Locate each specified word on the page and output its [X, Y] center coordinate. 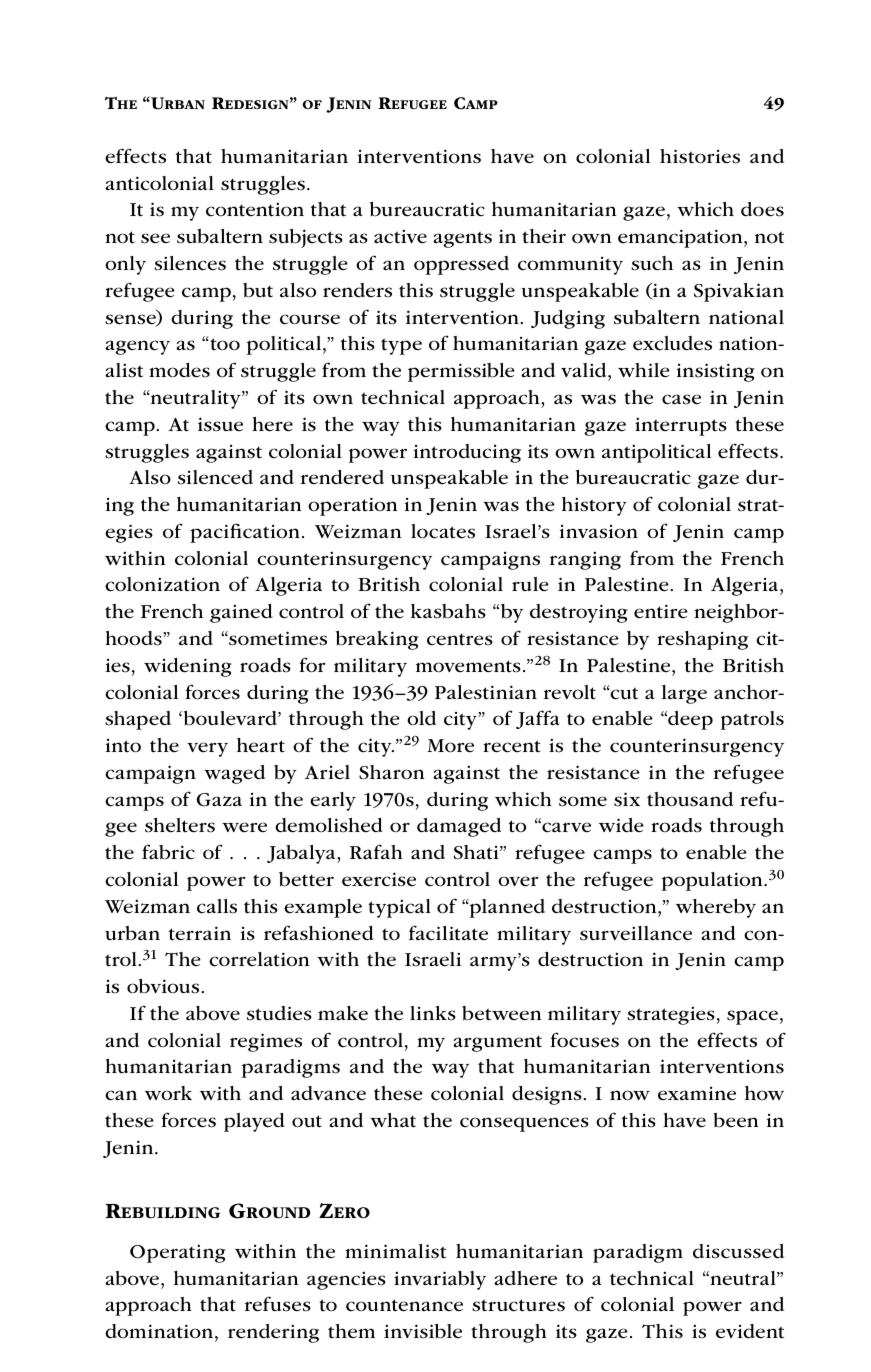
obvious [164, 986]
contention [255, 210]
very [207, 749]
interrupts [681, 427]
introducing [467, 453]
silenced [215, 477]
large [684, 694]
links [433, 1013]
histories [700, 156]
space [752, 1017]
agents [462, 239]
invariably [440, 1280]
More [450, 746]
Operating [178, 1254]
